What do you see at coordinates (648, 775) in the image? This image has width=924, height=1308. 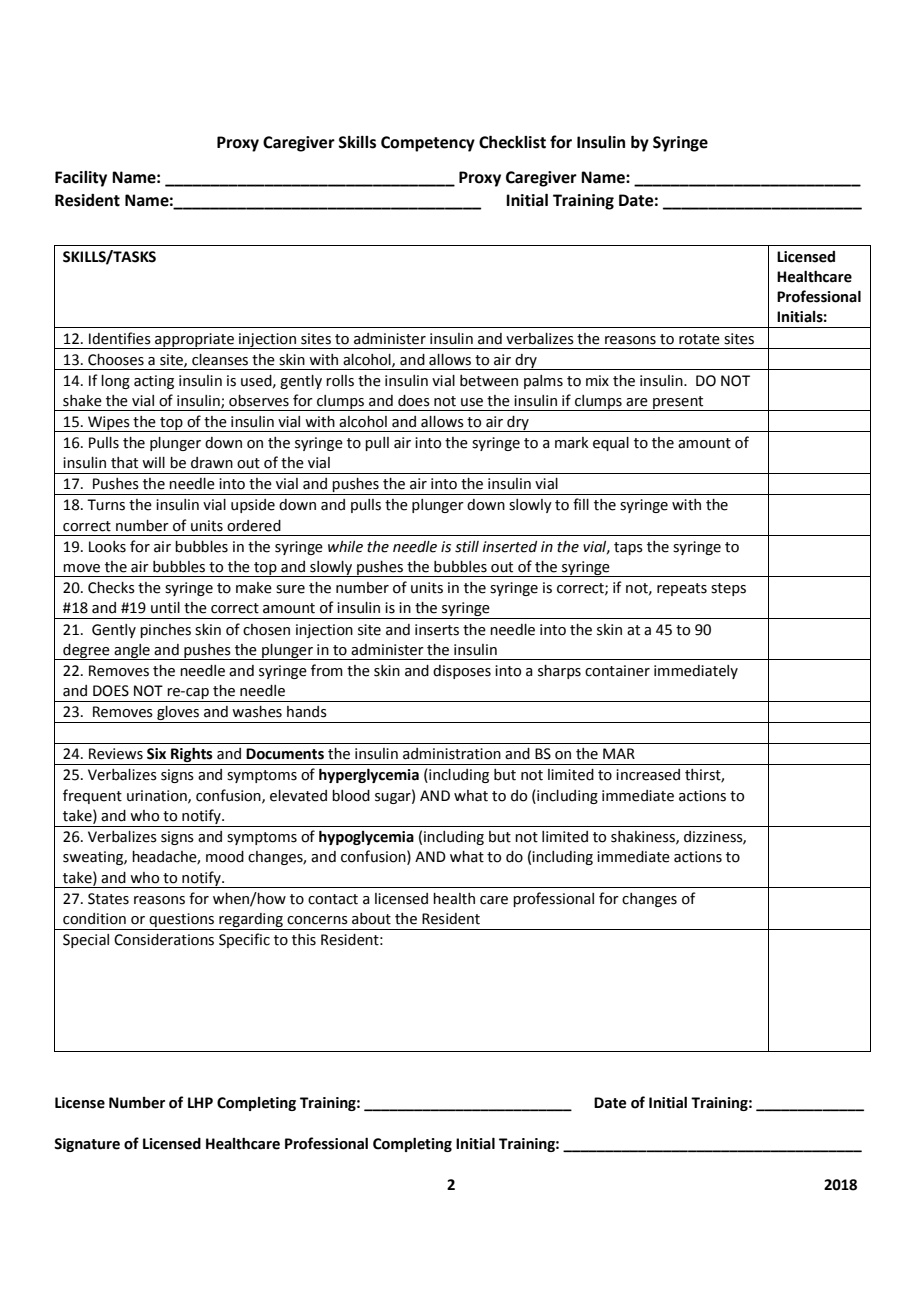 I see `increased` at bounding box center [648, 775].
